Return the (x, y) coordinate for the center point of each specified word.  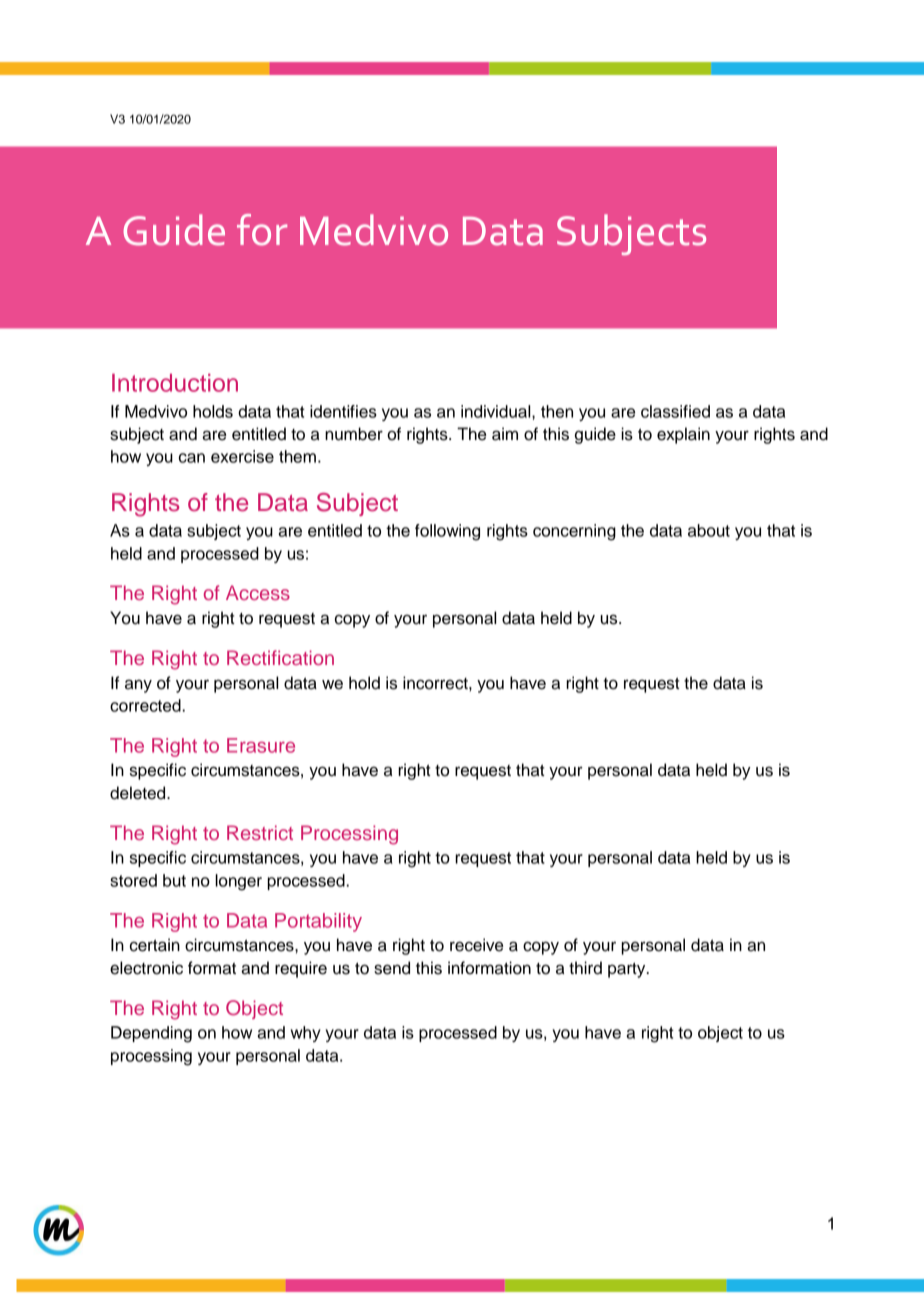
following (447, 532)
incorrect (436, 683)
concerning (574, 532)
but (174, 880)
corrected (146, 705)
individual (497, 411)
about (709, 530)
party (628, 970)
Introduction (175, 383)
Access (258, 592)
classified (675, 411)
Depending (151, 1034)
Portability (318, 922)
